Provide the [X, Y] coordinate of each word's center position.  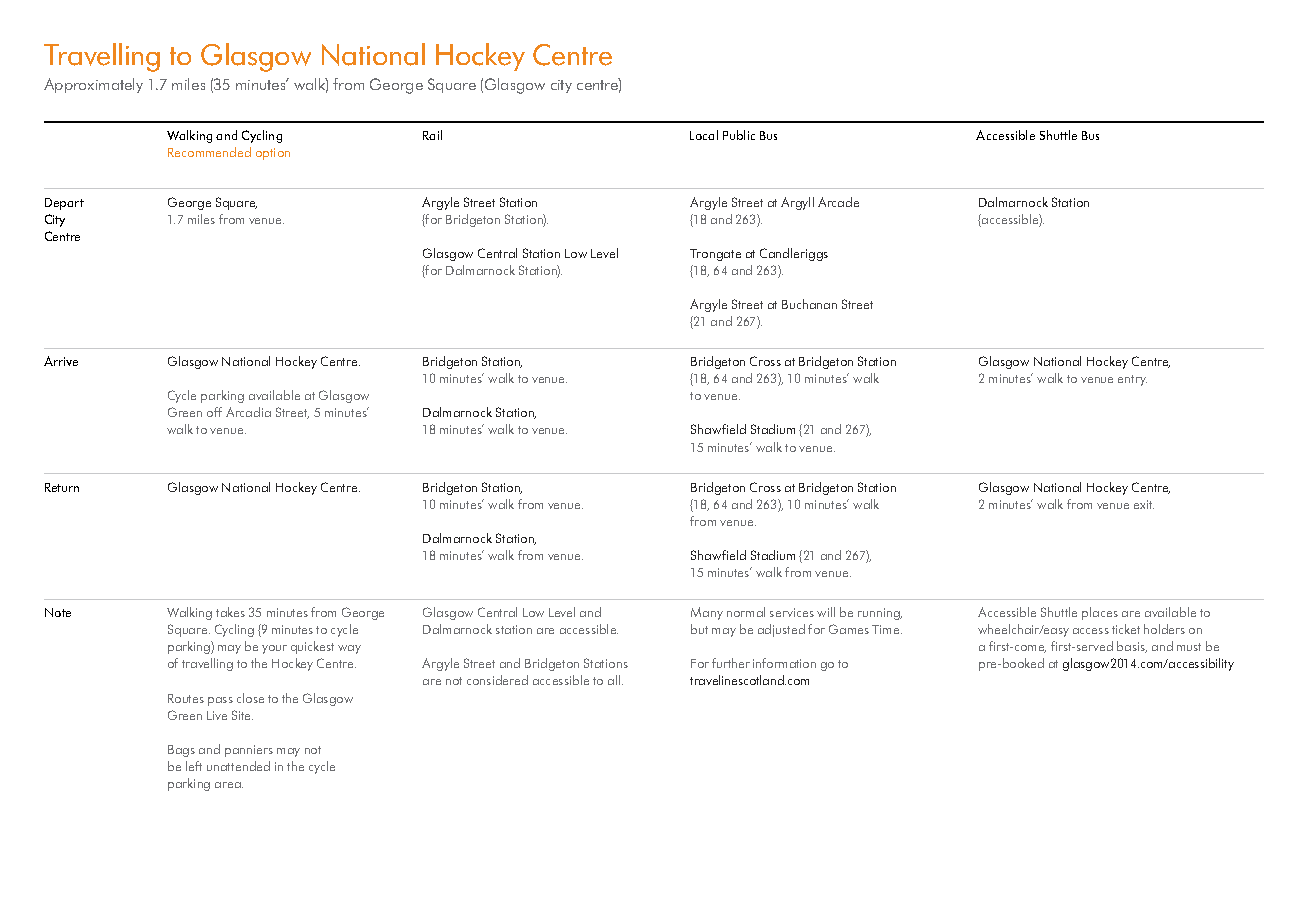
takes [230, 612]
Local [704, 135]
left [194, 766]
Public [739, 135]
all [615, 680]
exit [1144, 504]
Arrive [61, 361]
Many [707, 613]
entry [1132, 380]
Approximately [93, 85]
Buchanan [809, 304]
